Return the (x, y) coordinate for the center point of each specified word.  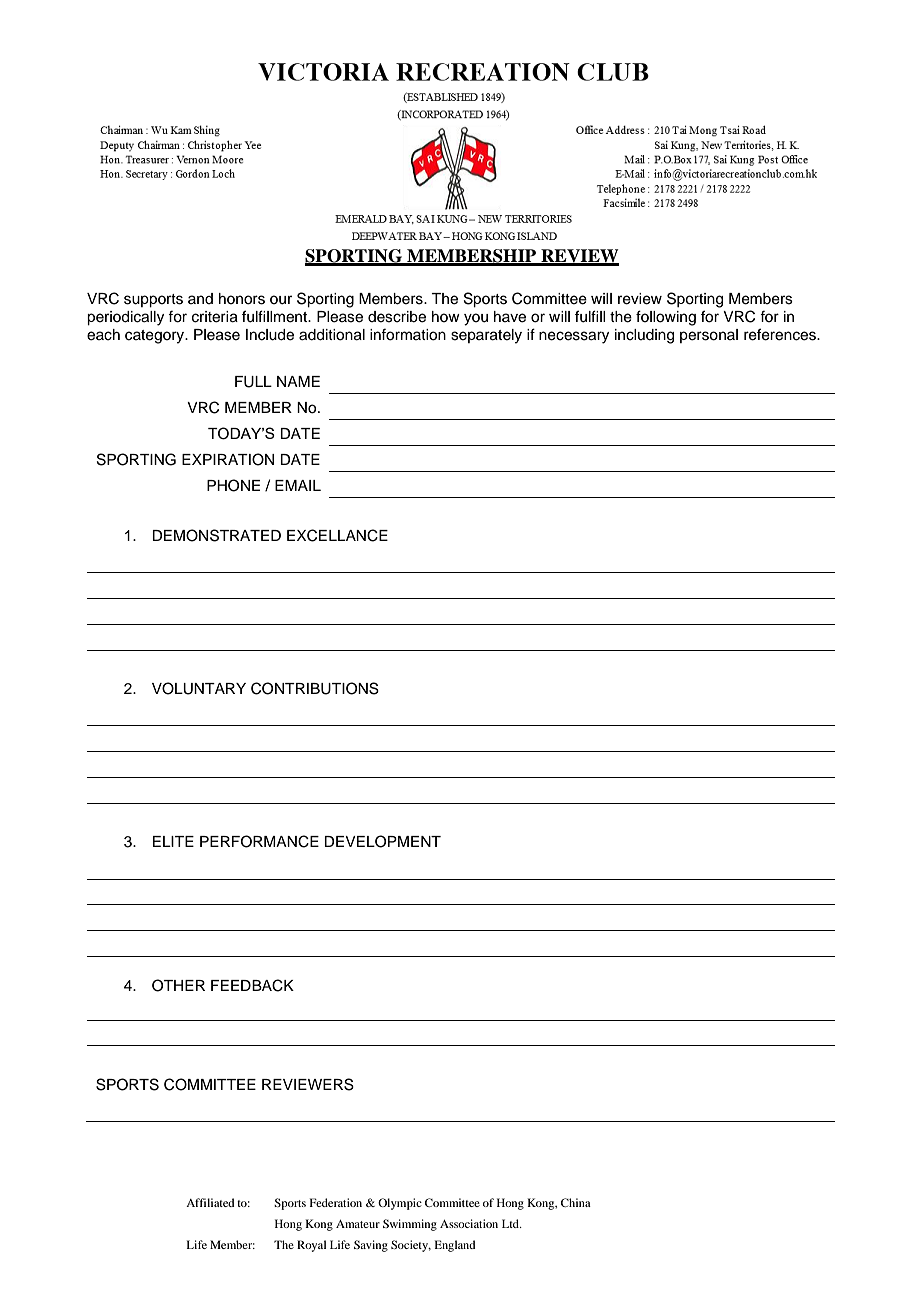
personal (709, 336)
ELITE (173, 841)
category (156, 337)
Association (469, 1223)
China (576, 1202)
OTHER (178, 985)
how (446, 316)
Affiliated (210, 1202)
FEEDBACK (252, 985)
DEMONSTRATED (216, 535)
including (644, 336)
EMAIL (298, 485)
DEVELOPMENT (382, 841)
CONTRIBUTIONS (315, 688)
